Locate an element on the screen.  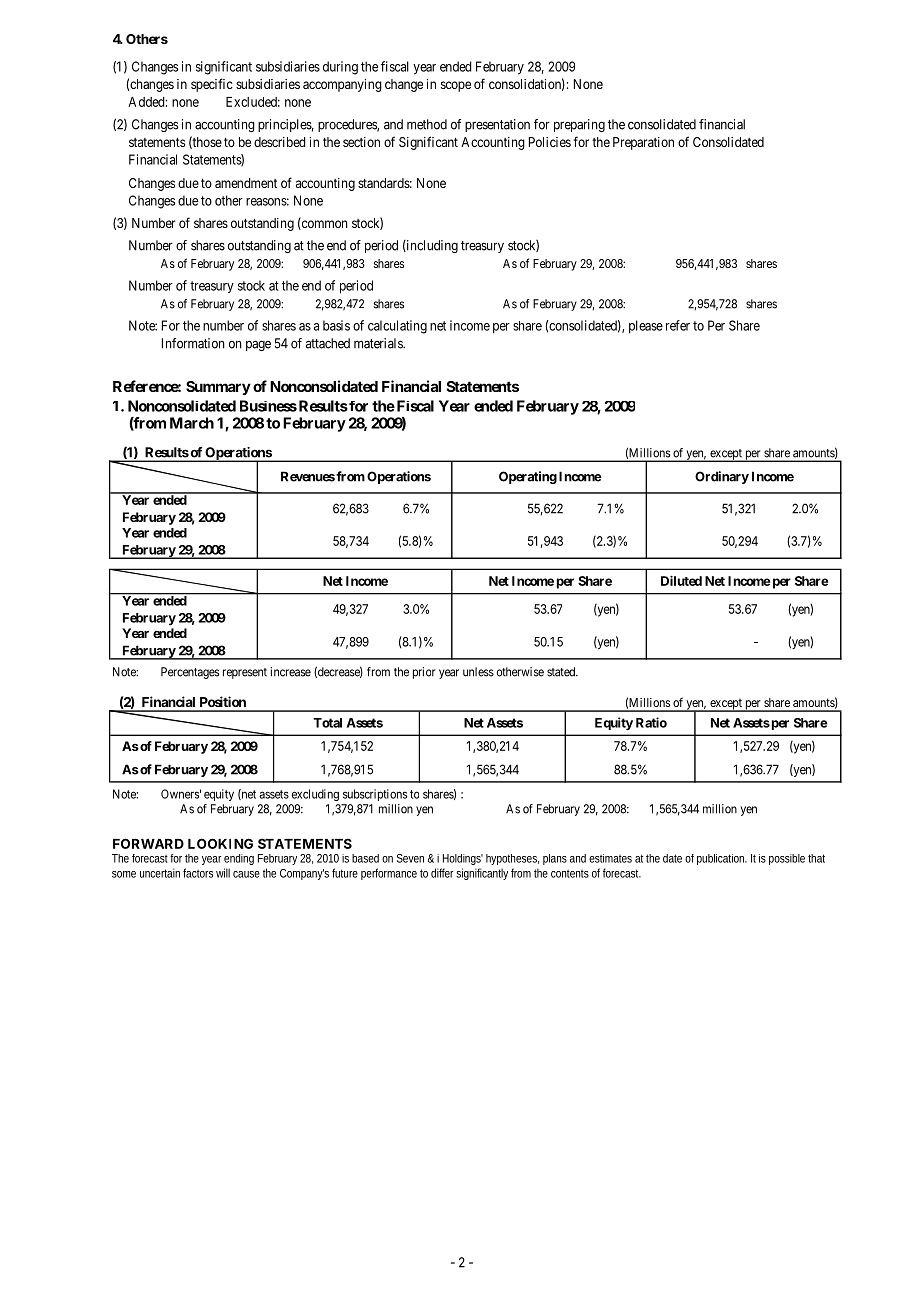
amendment is located at coordinates (246, 183).
